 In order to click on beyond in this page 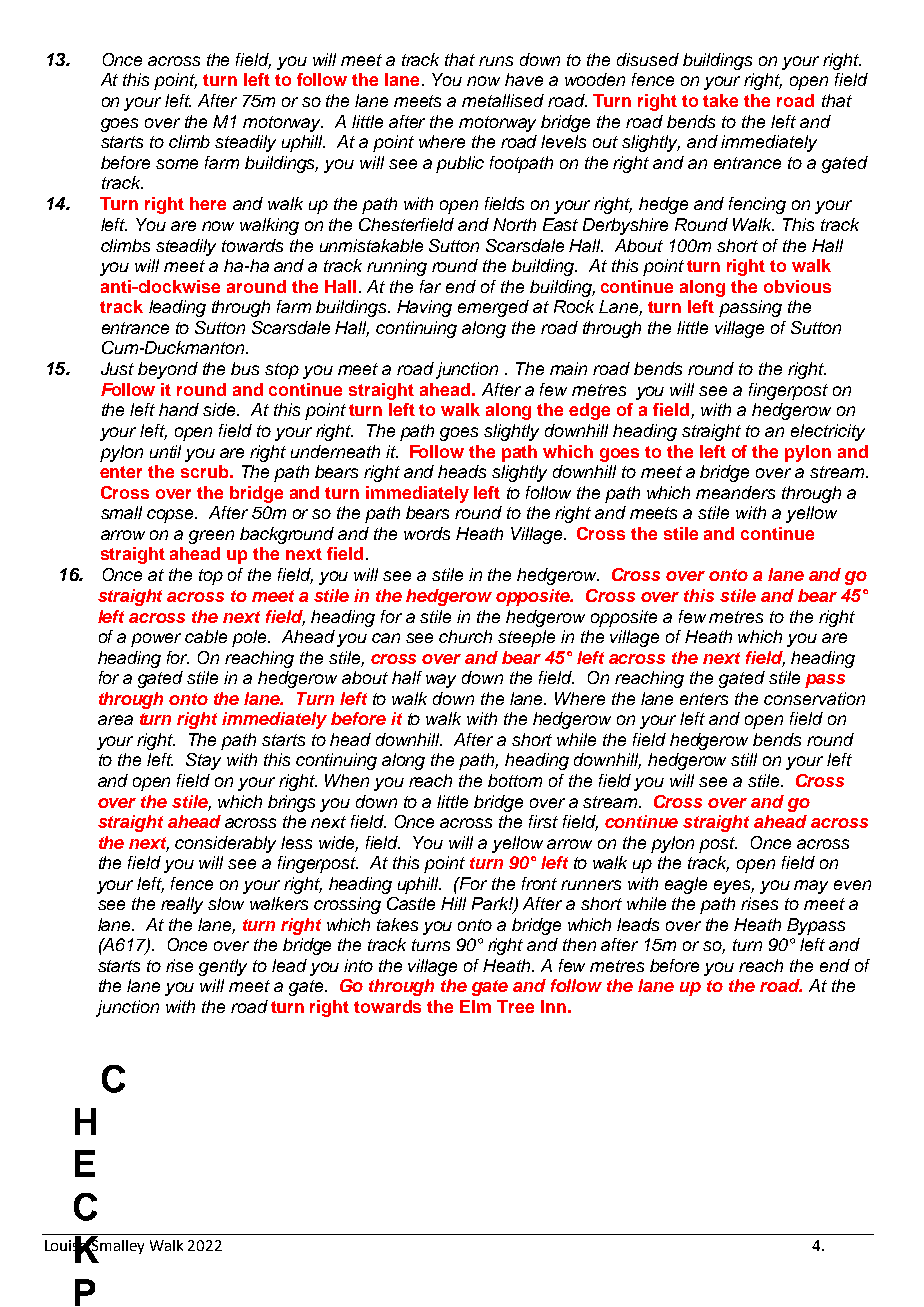, I will do `click(168, 370)`.
